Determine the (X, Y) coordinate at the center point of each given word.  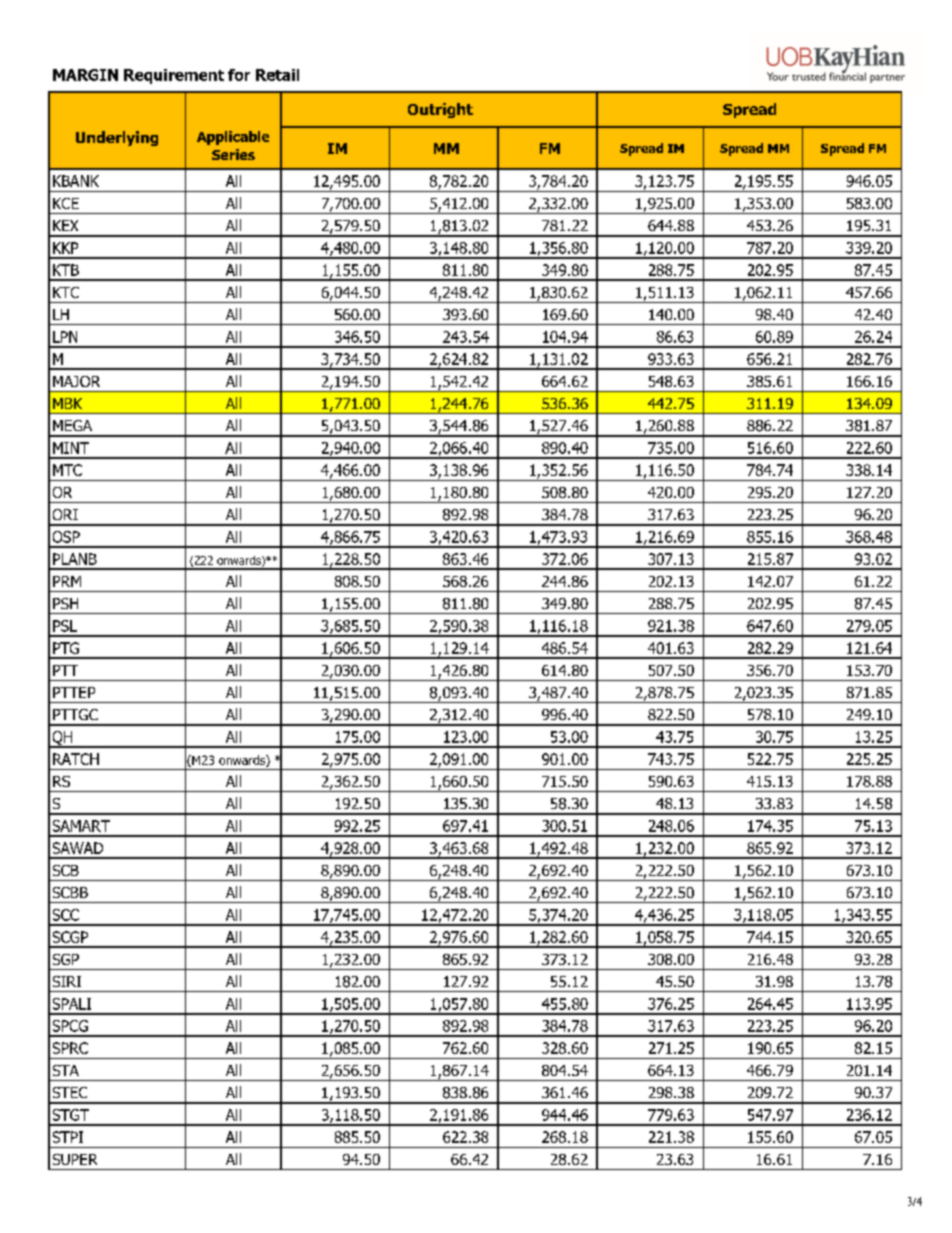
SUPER (75, 1159)
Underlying (117, 138)
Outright (440, 110)
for (239, 75)
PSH (65, 603)
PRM (67, 581)
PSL (65, 626)
